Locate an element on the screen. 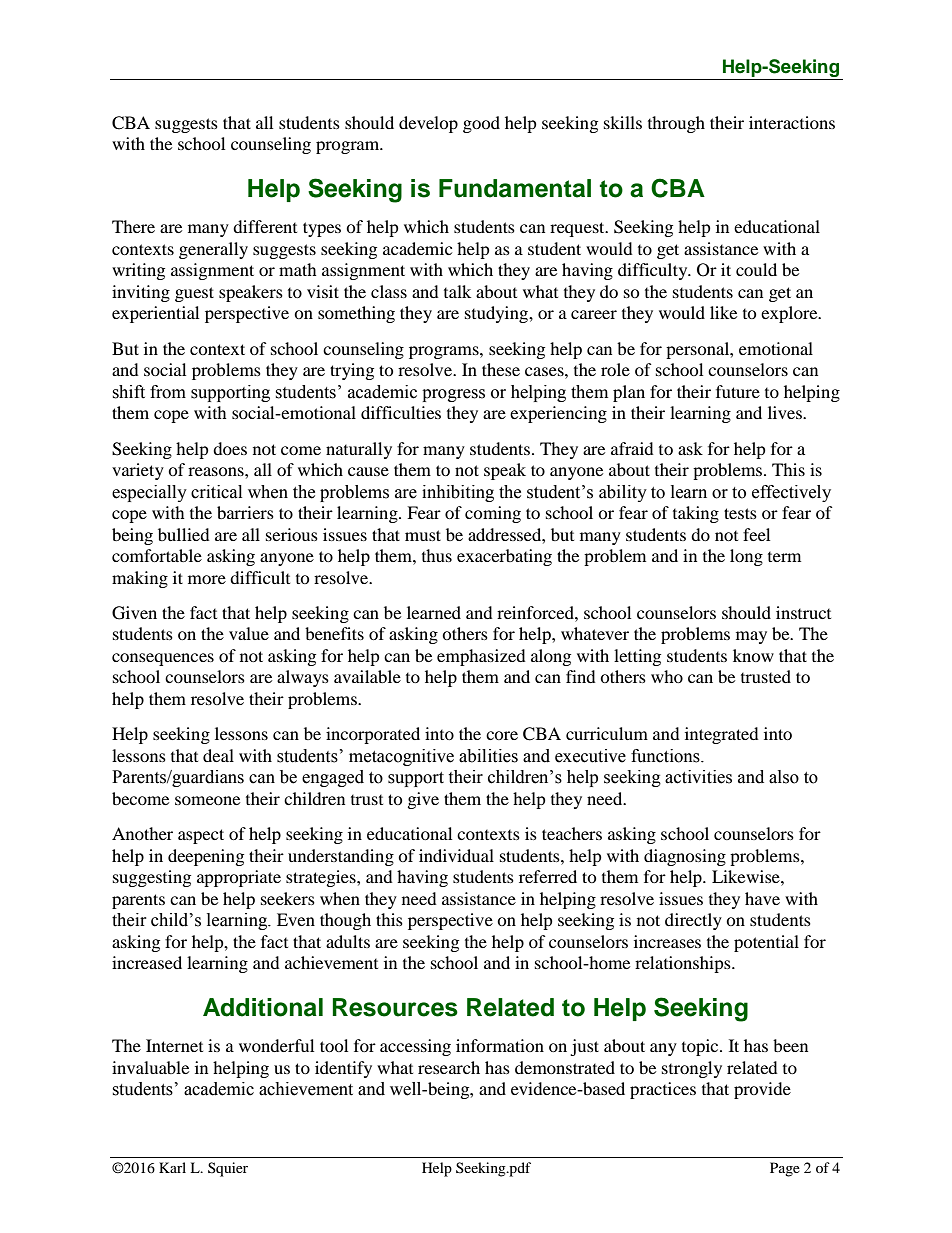 The height and width of the screenshot is (1233, 952). through is located at coordinates (676, 124).
